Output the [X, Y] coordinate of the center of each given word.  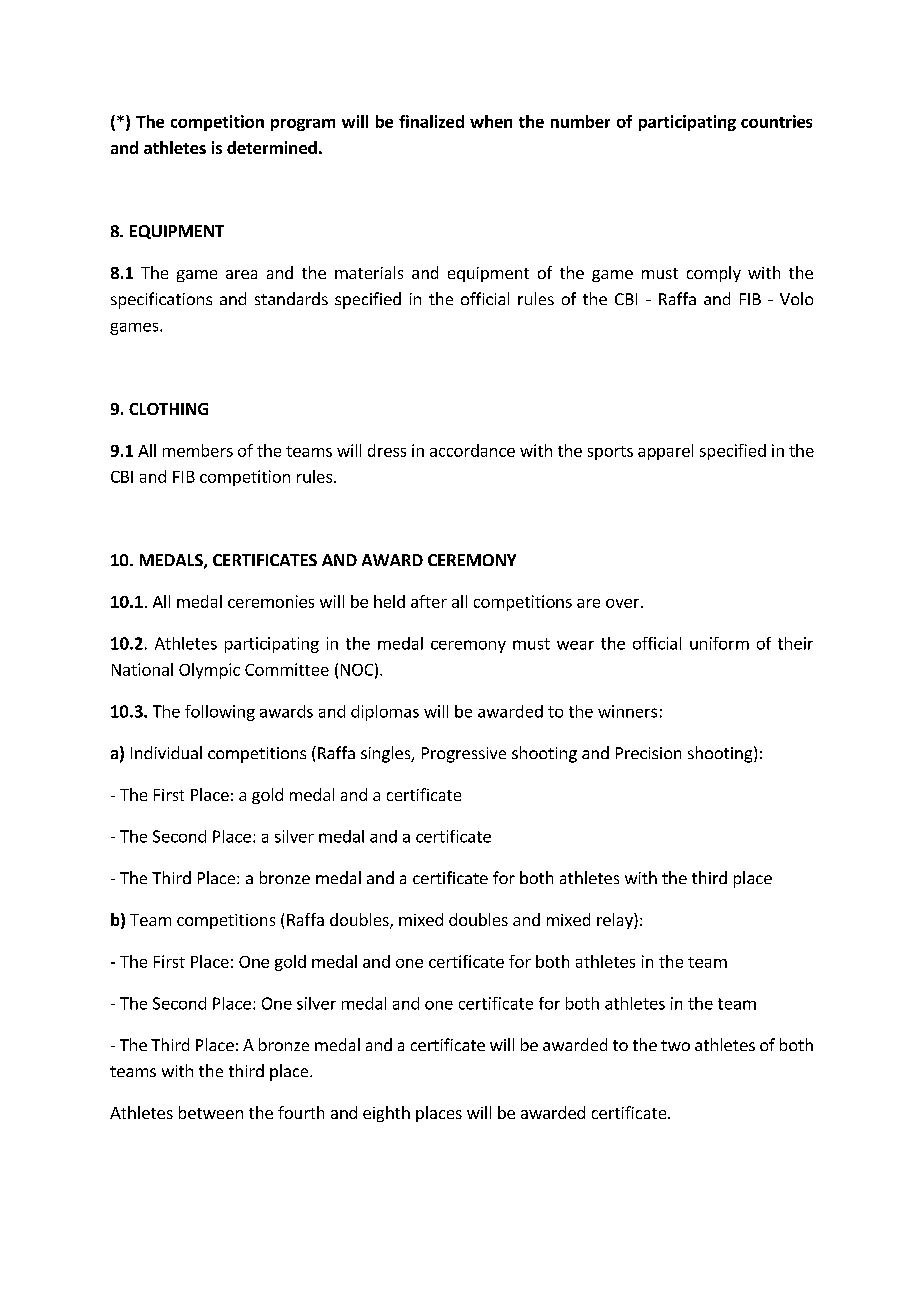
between [211, 1112]
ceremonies [271, 601]
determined [272, 147]
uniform [719, 643]
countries [776, 121]
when [491, 121]
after [429, 601]
